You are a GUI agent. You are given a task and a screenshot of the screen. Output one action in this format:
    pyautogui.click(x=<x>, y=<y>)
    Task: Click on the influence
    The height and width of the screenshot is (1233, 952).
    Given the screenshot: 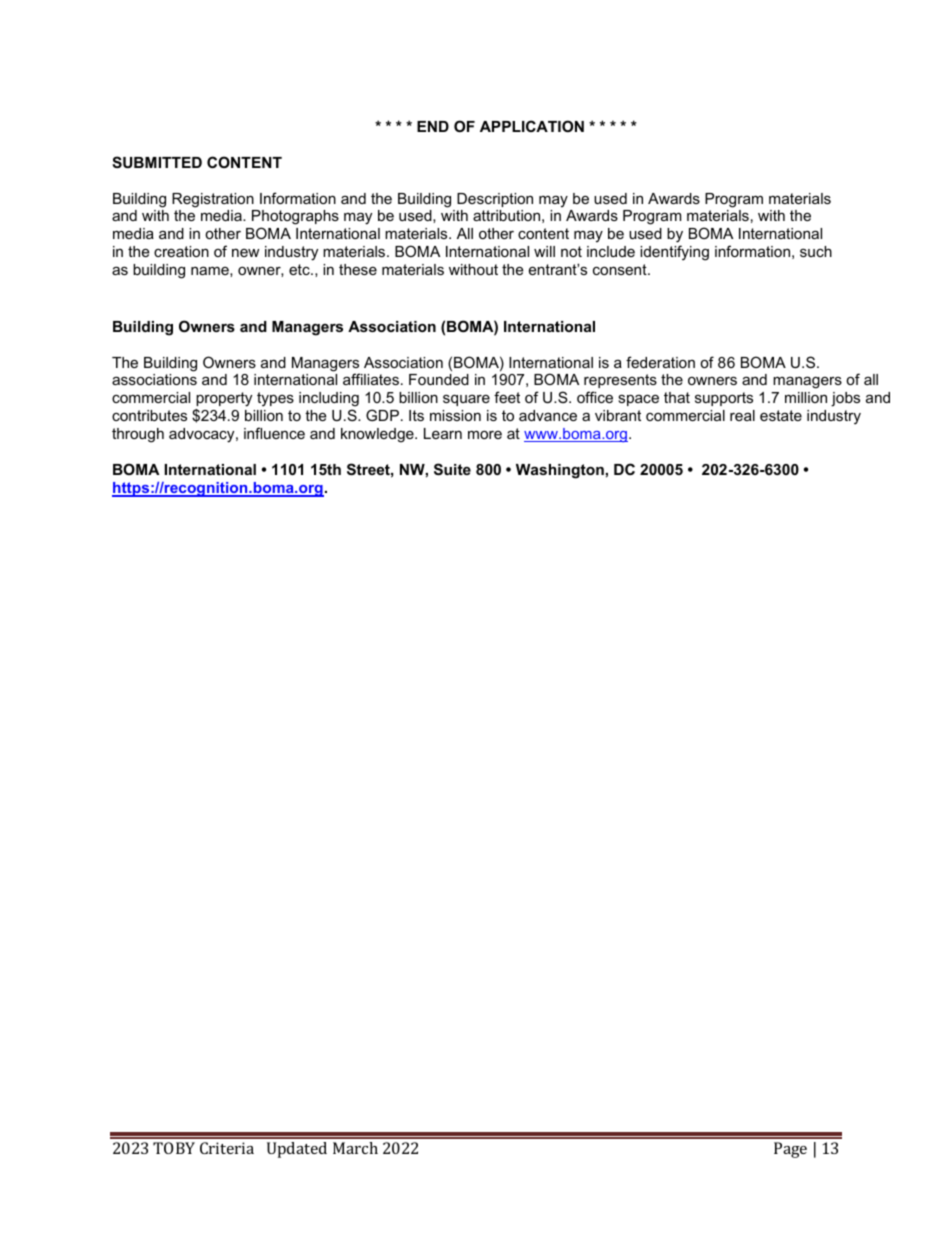 What is the action you would take?
    pyautogui.click(x=274, y=433)
